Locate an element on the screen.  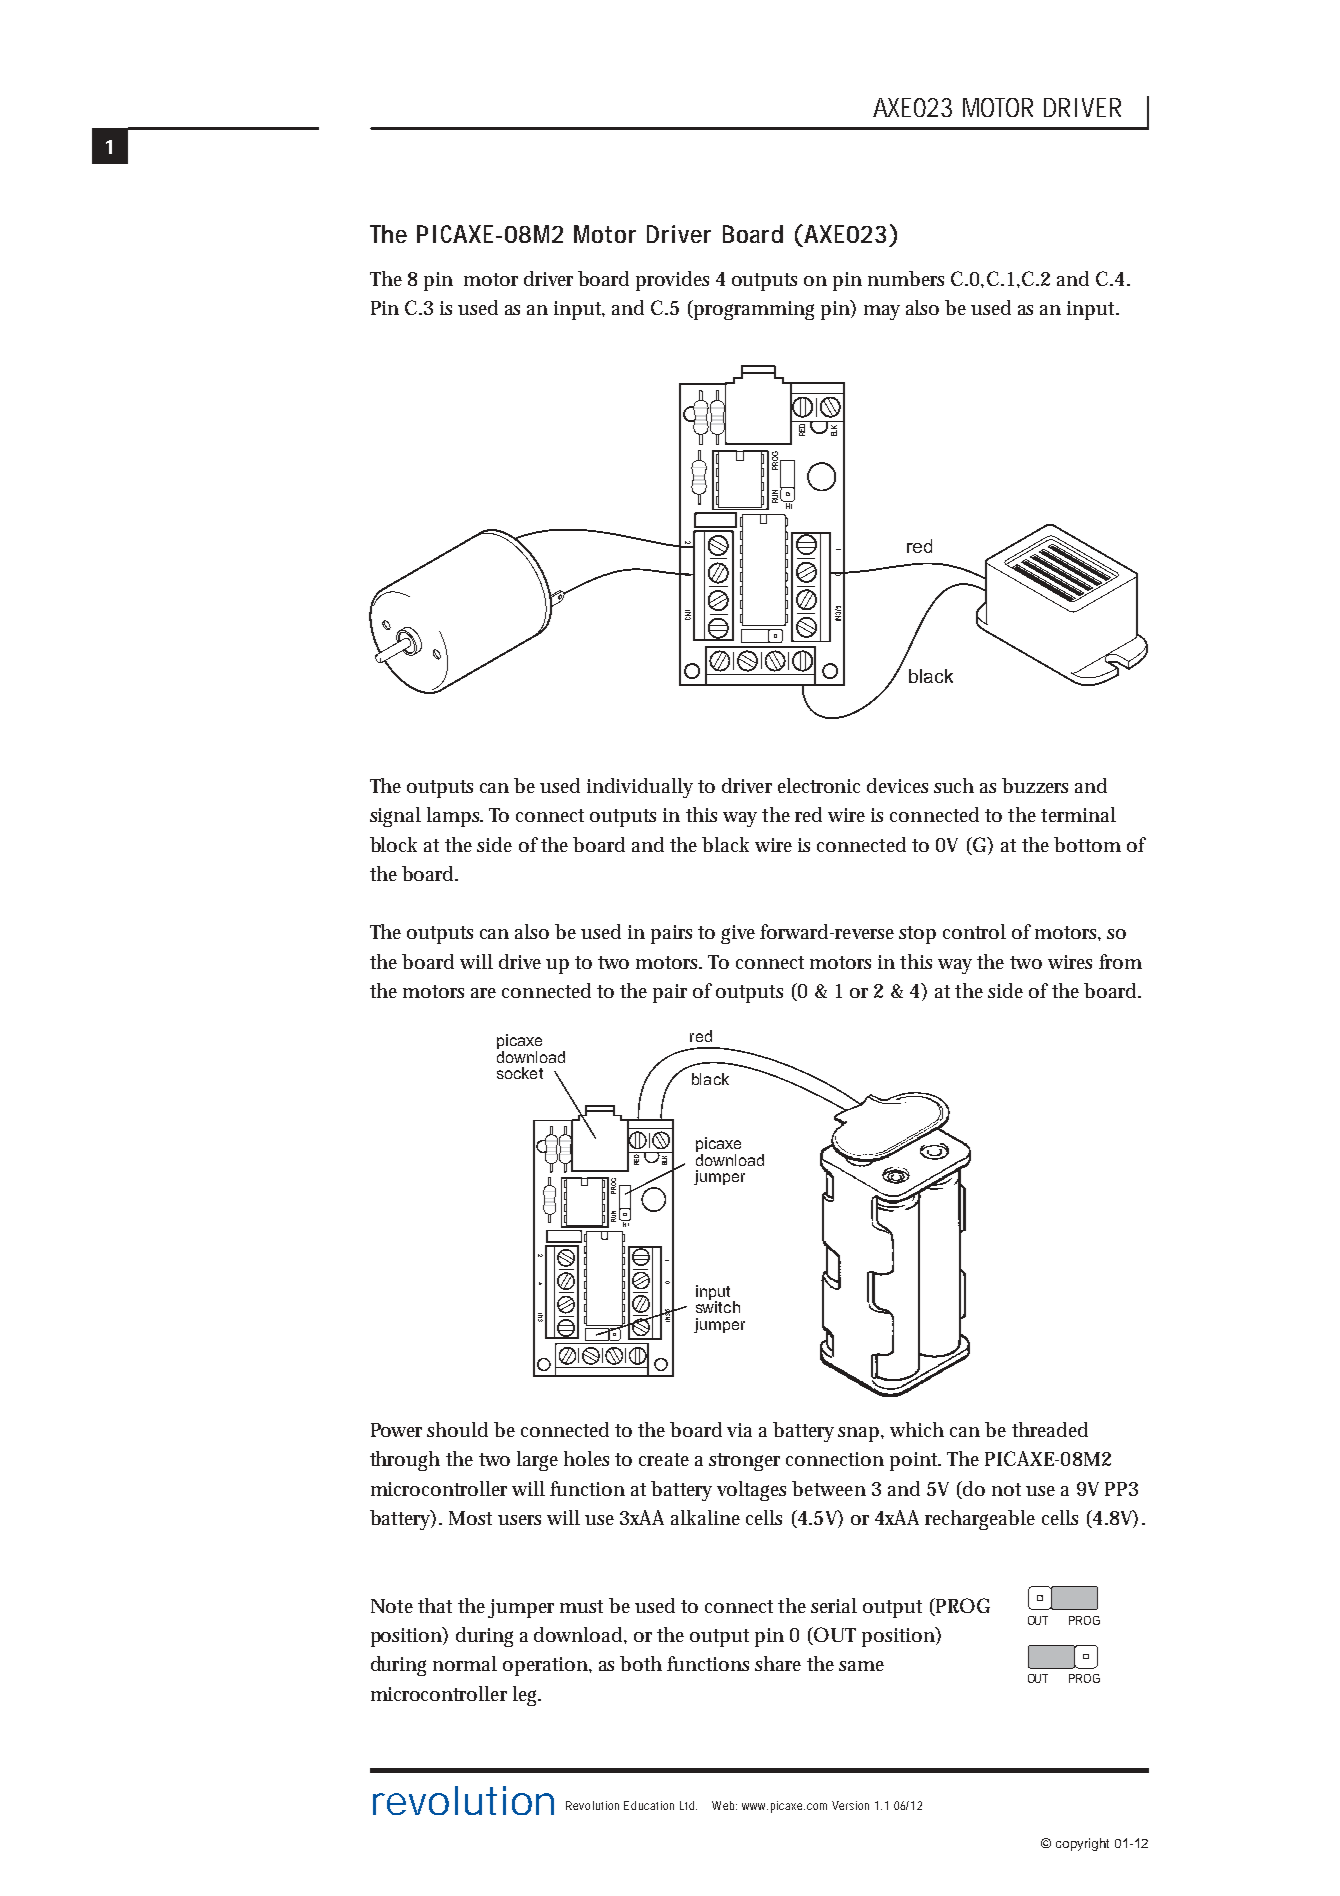
lamps is located at coordinates (455, 817).
